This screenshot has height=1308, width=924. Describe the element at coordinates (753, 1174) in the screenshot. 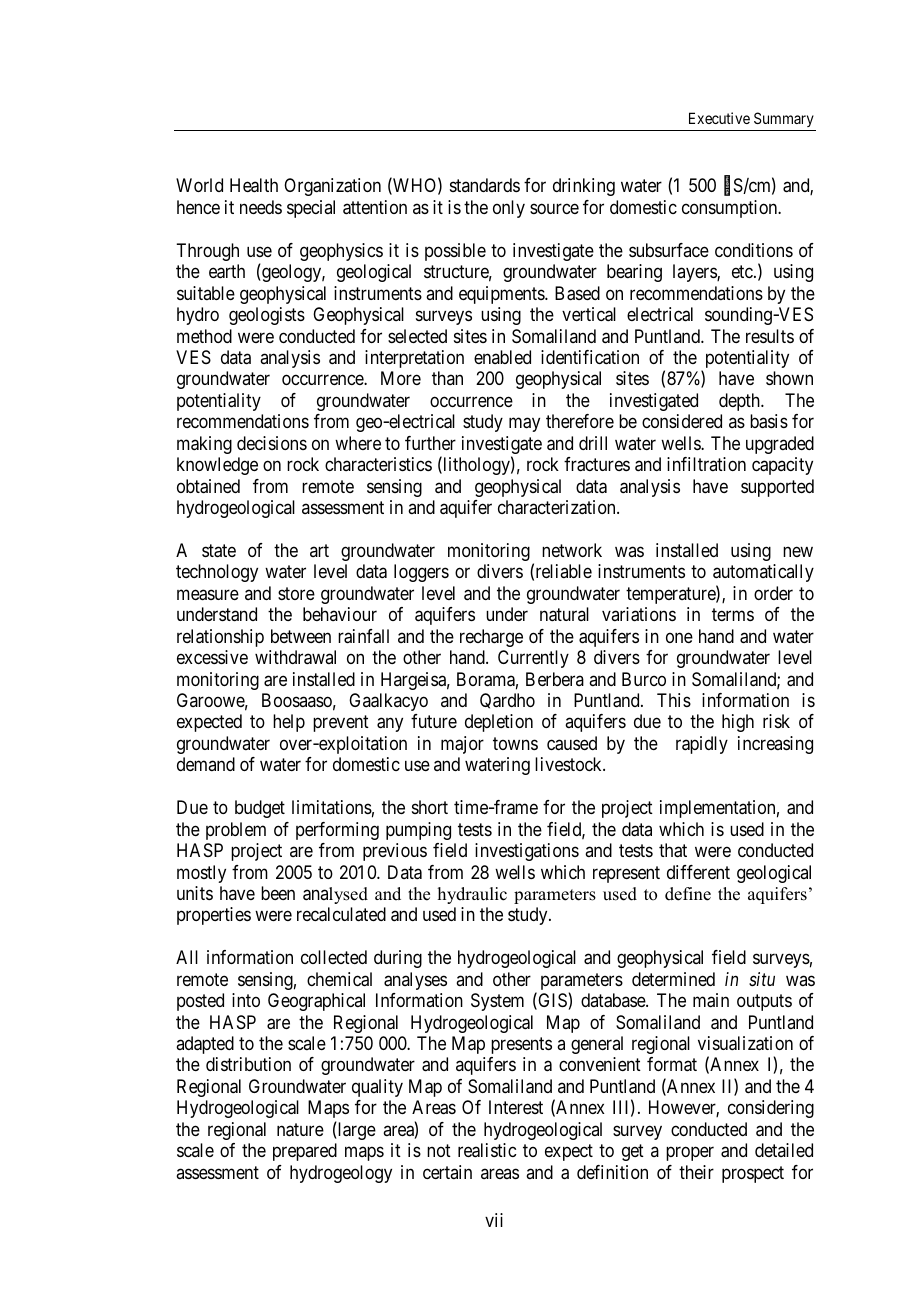

I see `prospect` at that location.
